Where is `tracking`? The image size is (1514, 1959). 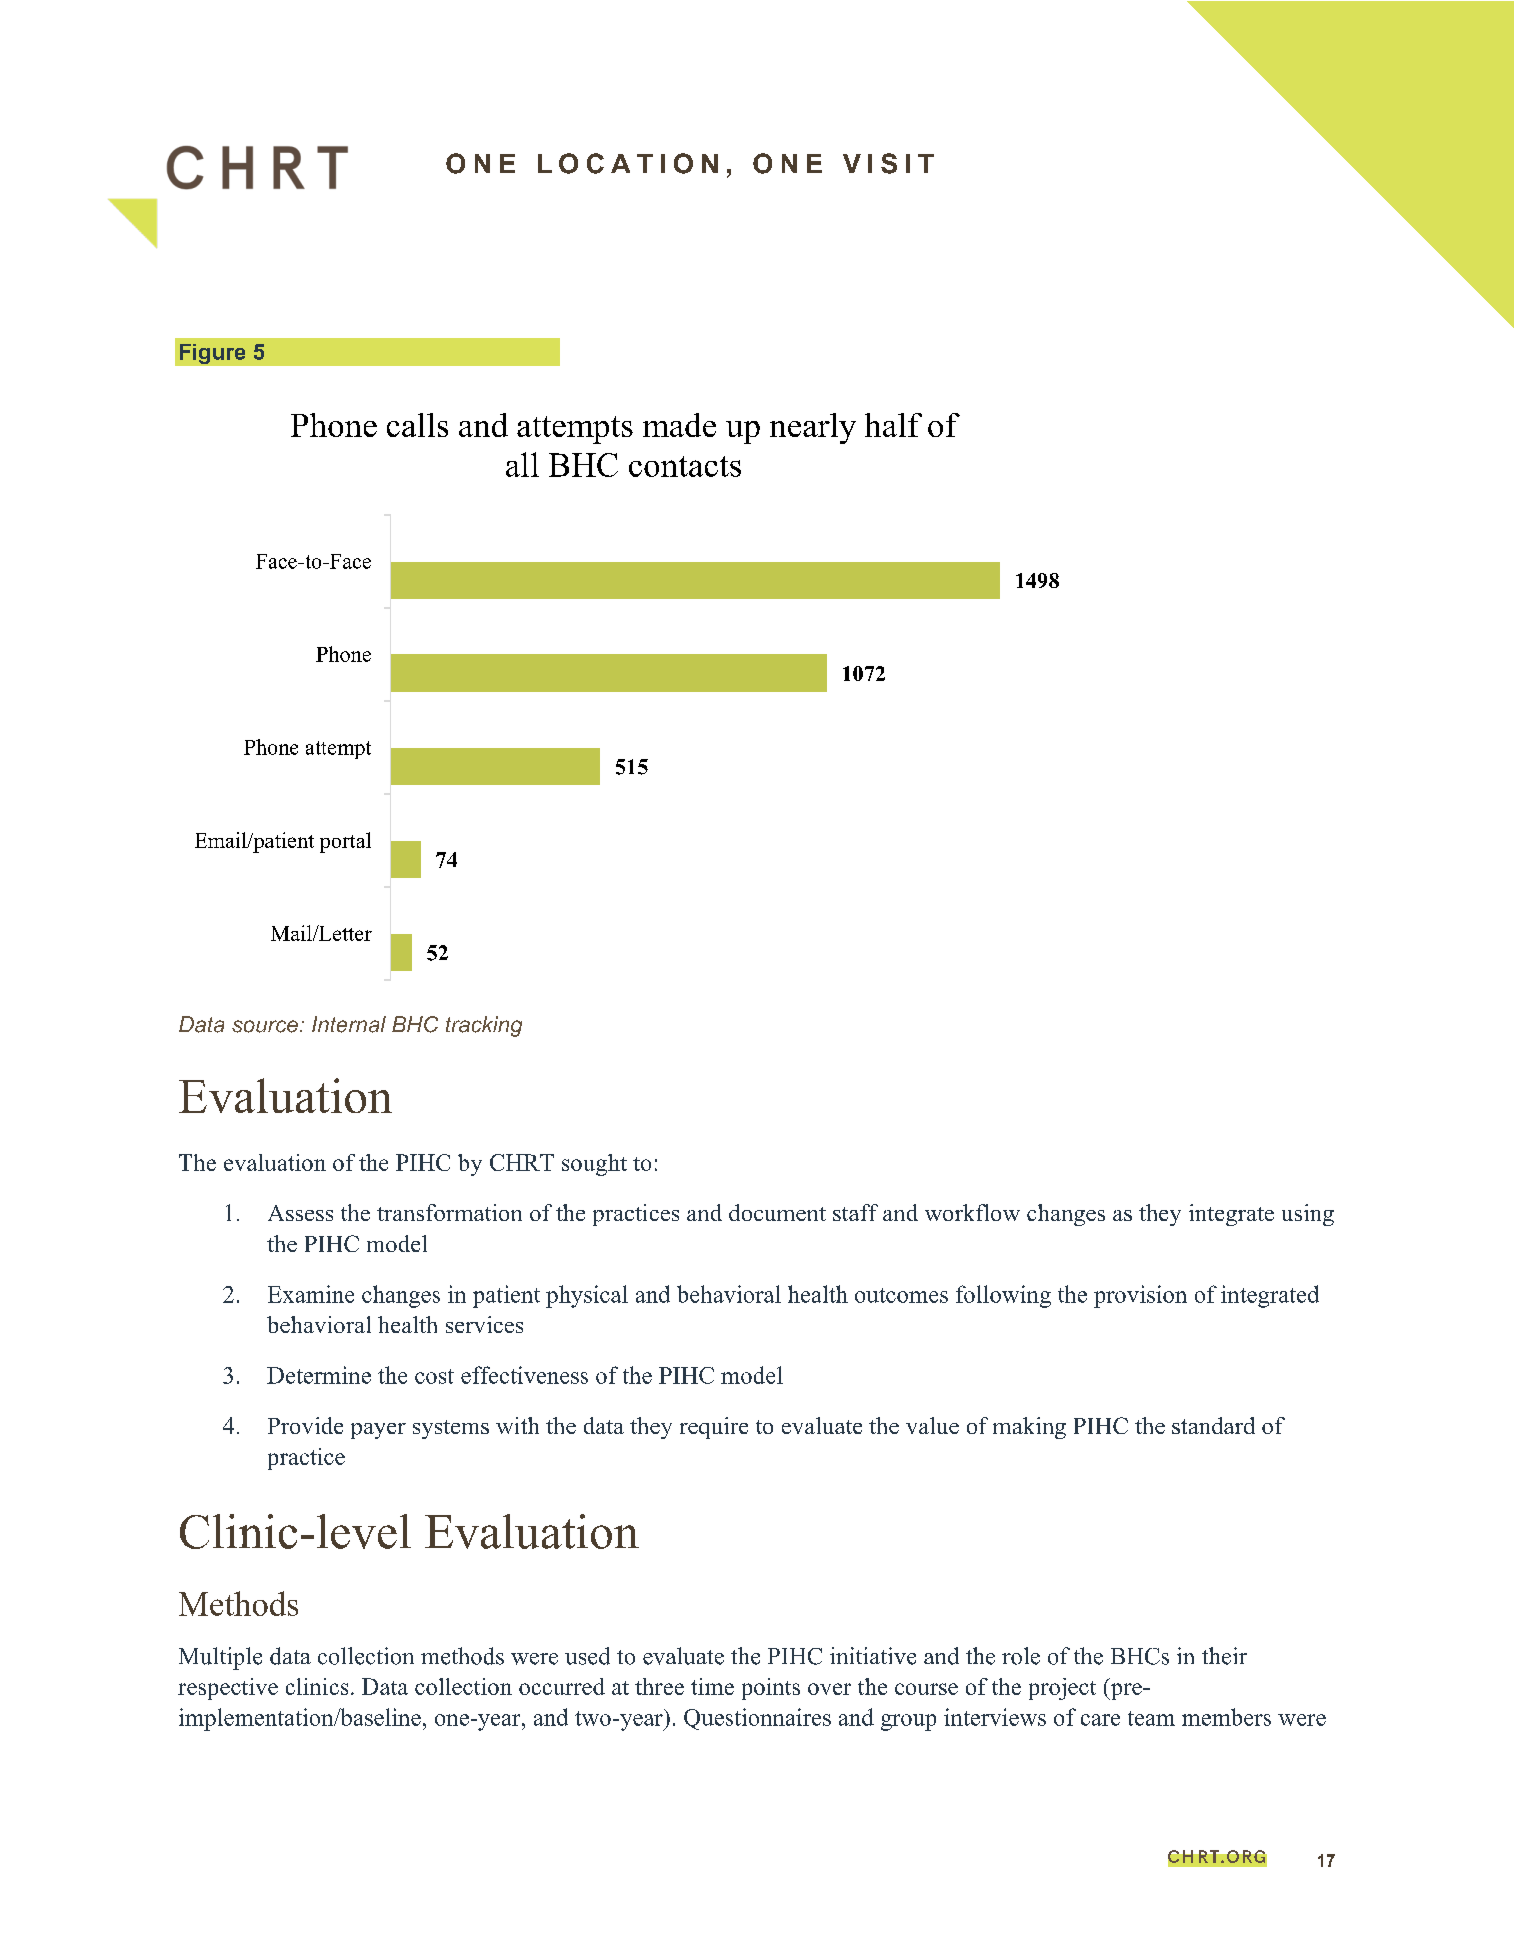
tracking is located at coordinates (484, 1026).
